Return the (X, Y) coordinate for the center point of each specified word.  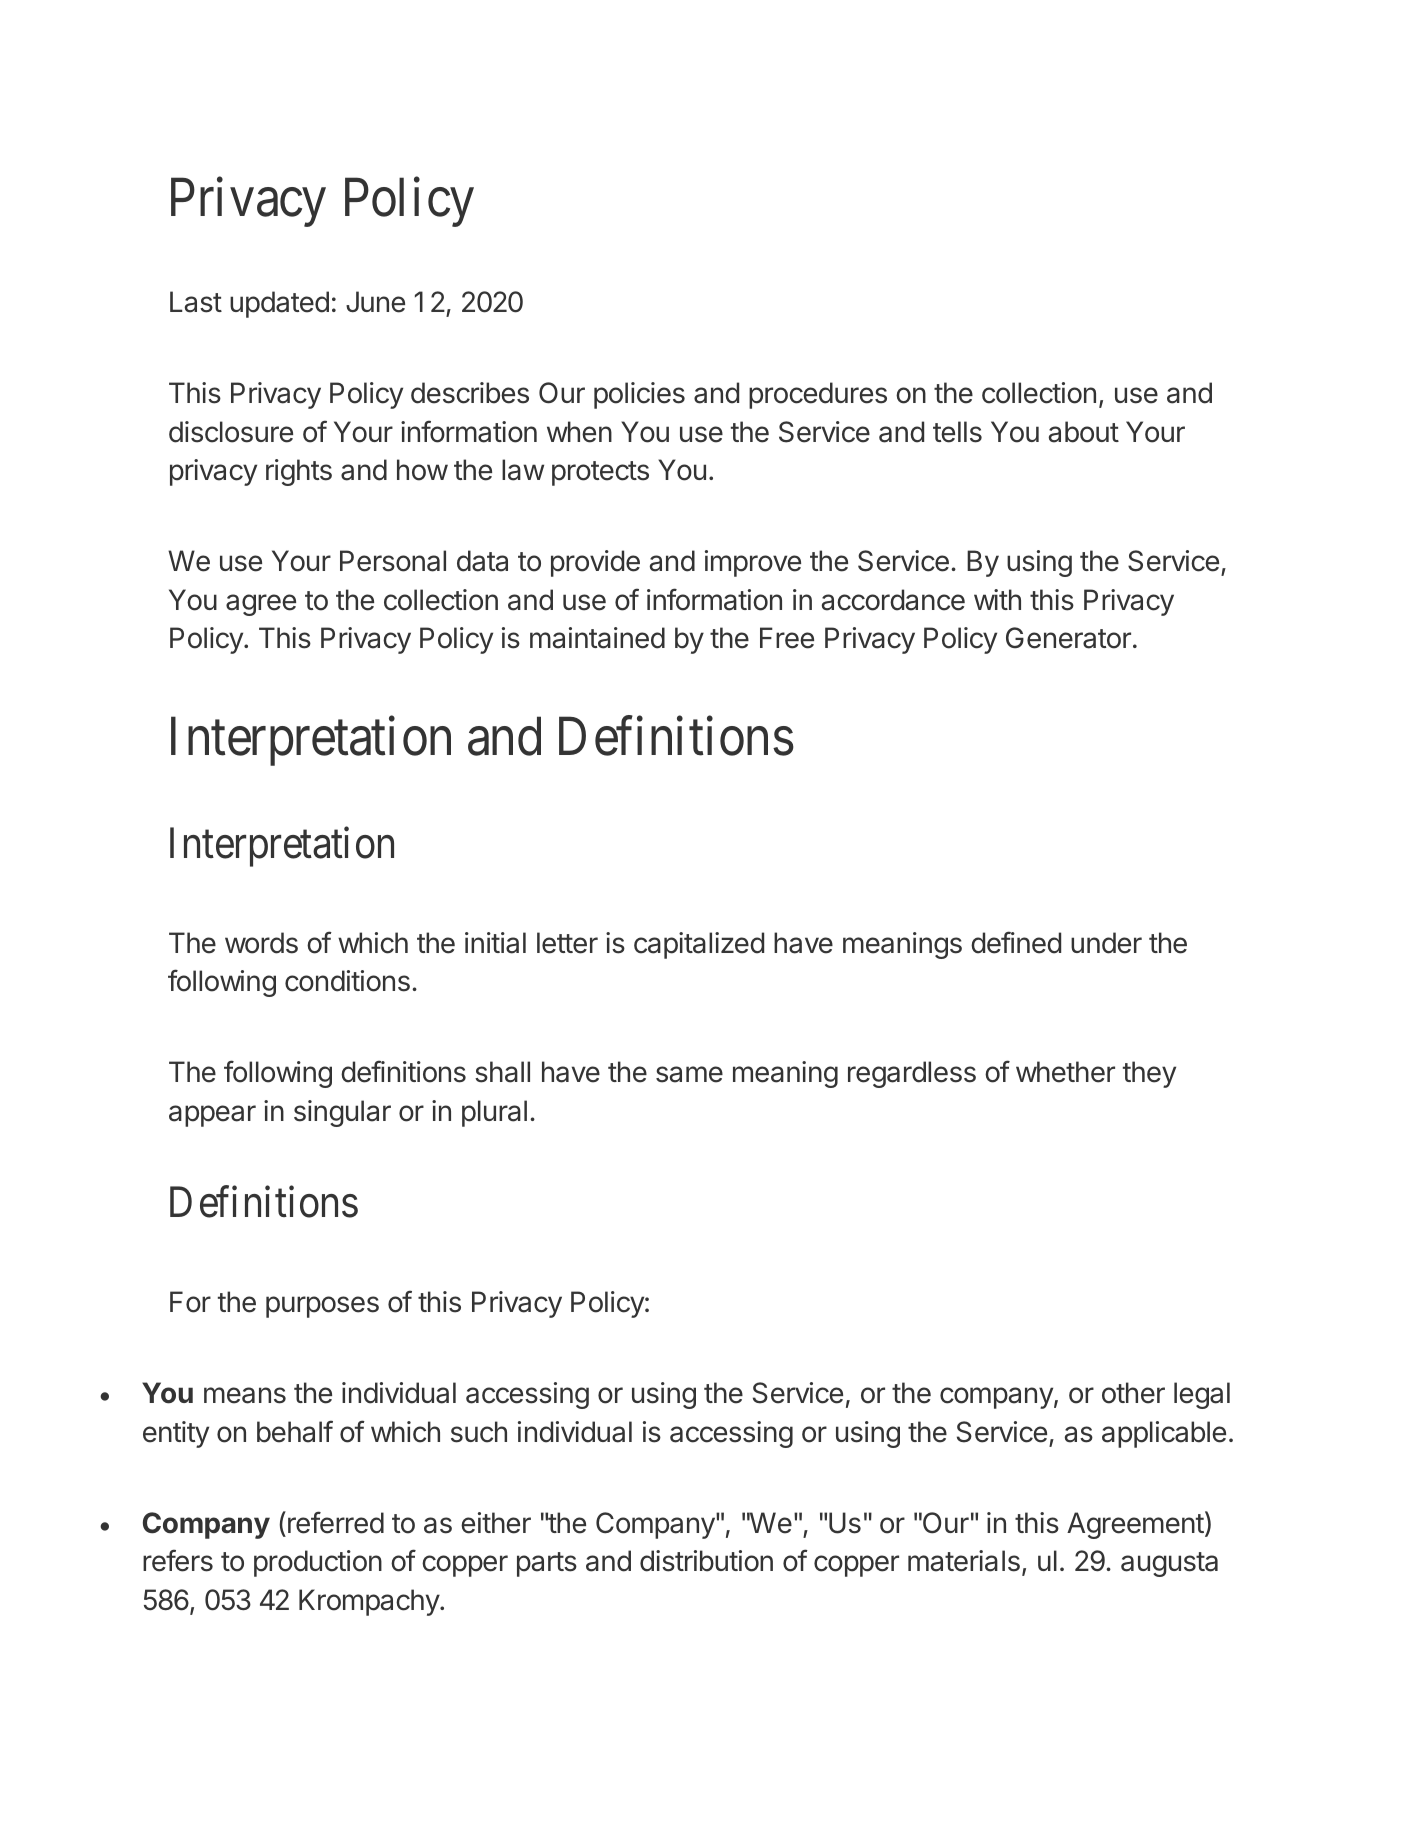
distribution (706, 1561)
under (1106, 943)
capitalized (699, 945)
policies (639, 395)
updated (279, 304)
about (1084, 432)
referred (336, 1522)
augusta (1169, 1564)
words (261, 943)
